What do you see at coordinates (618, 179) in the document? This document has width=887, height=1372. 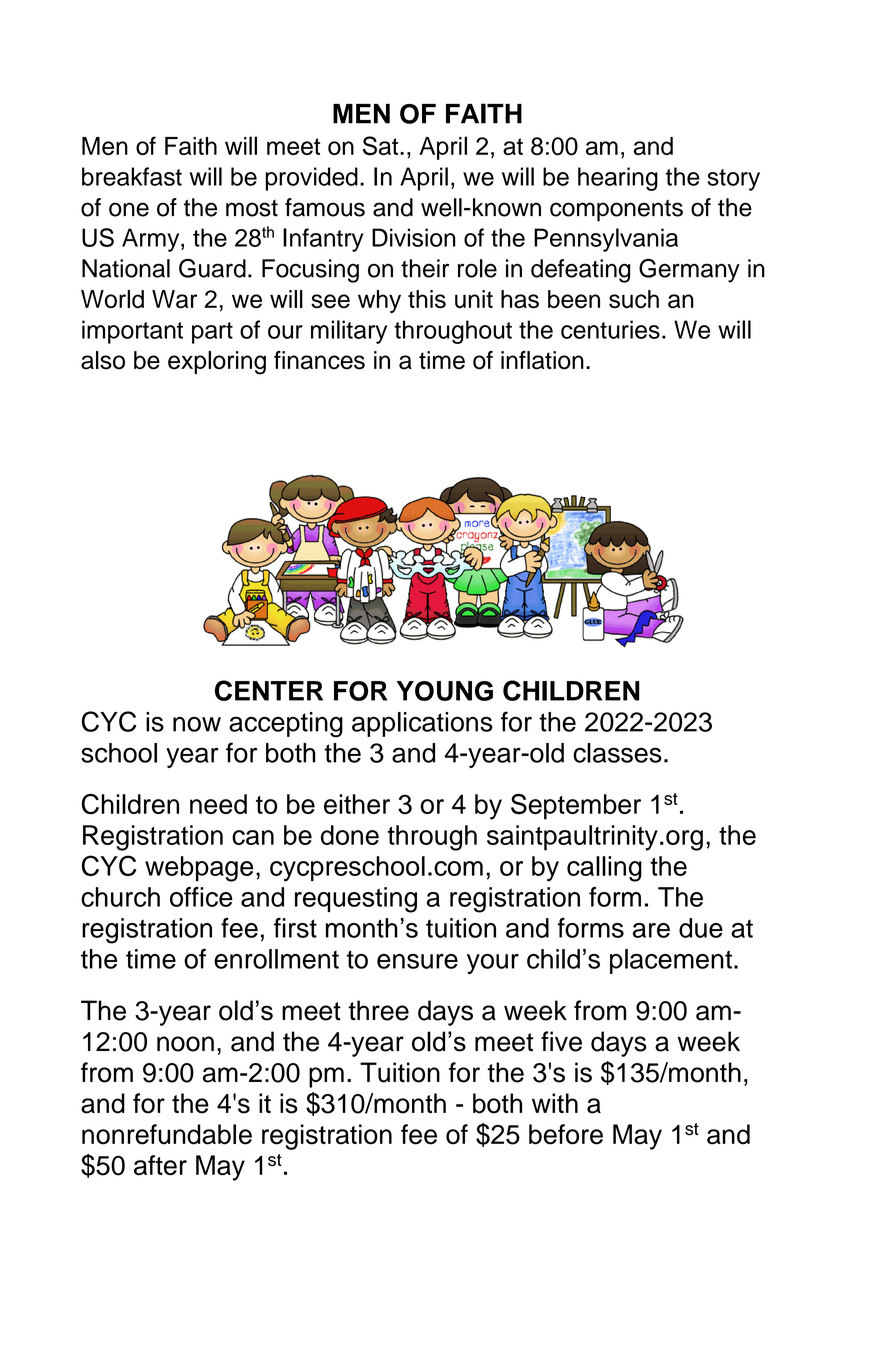 I see `hearing` at bounding box center [618, 179].
